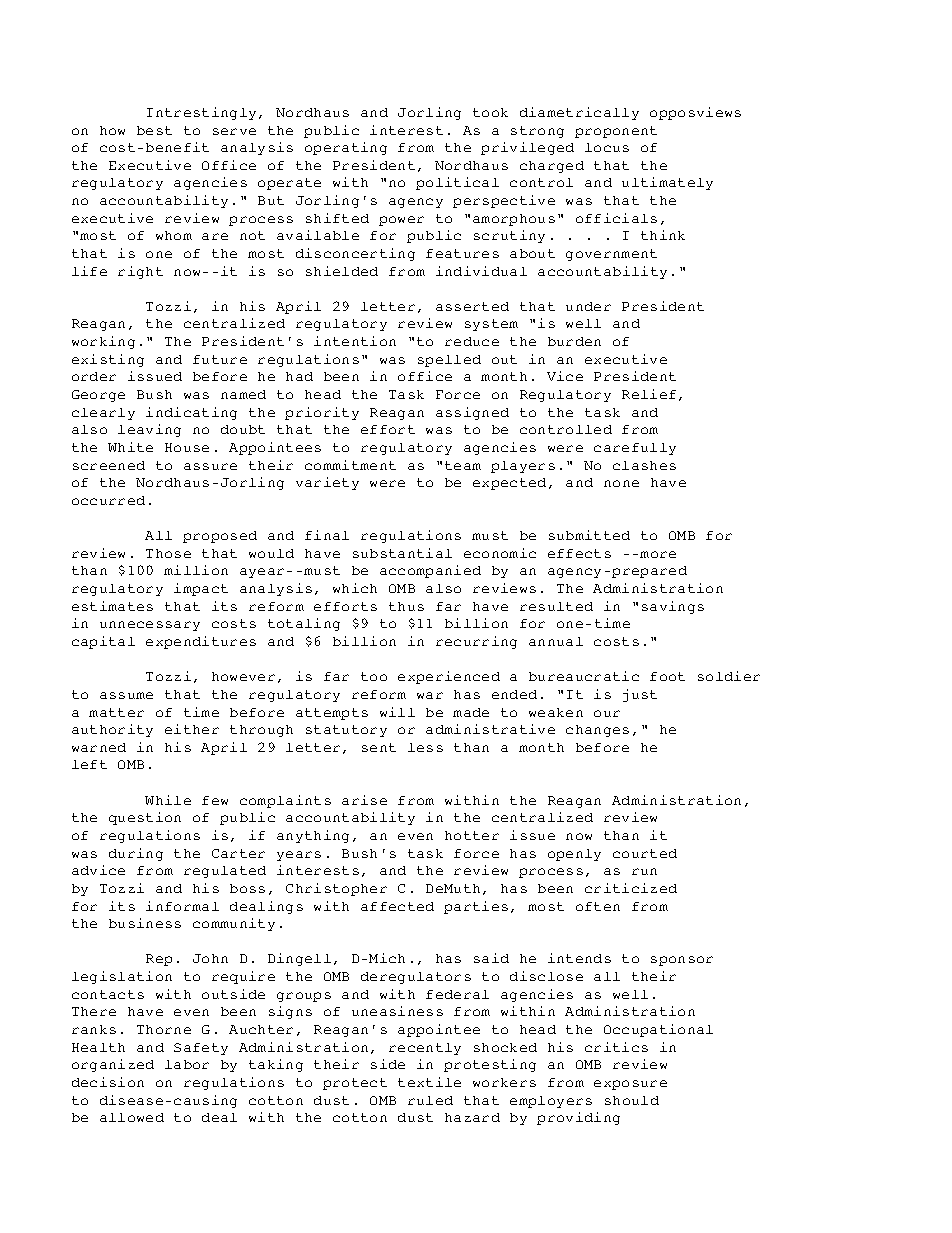 The height and width of the image is (1233, 952). I want to click on team, so click(463, 465).
